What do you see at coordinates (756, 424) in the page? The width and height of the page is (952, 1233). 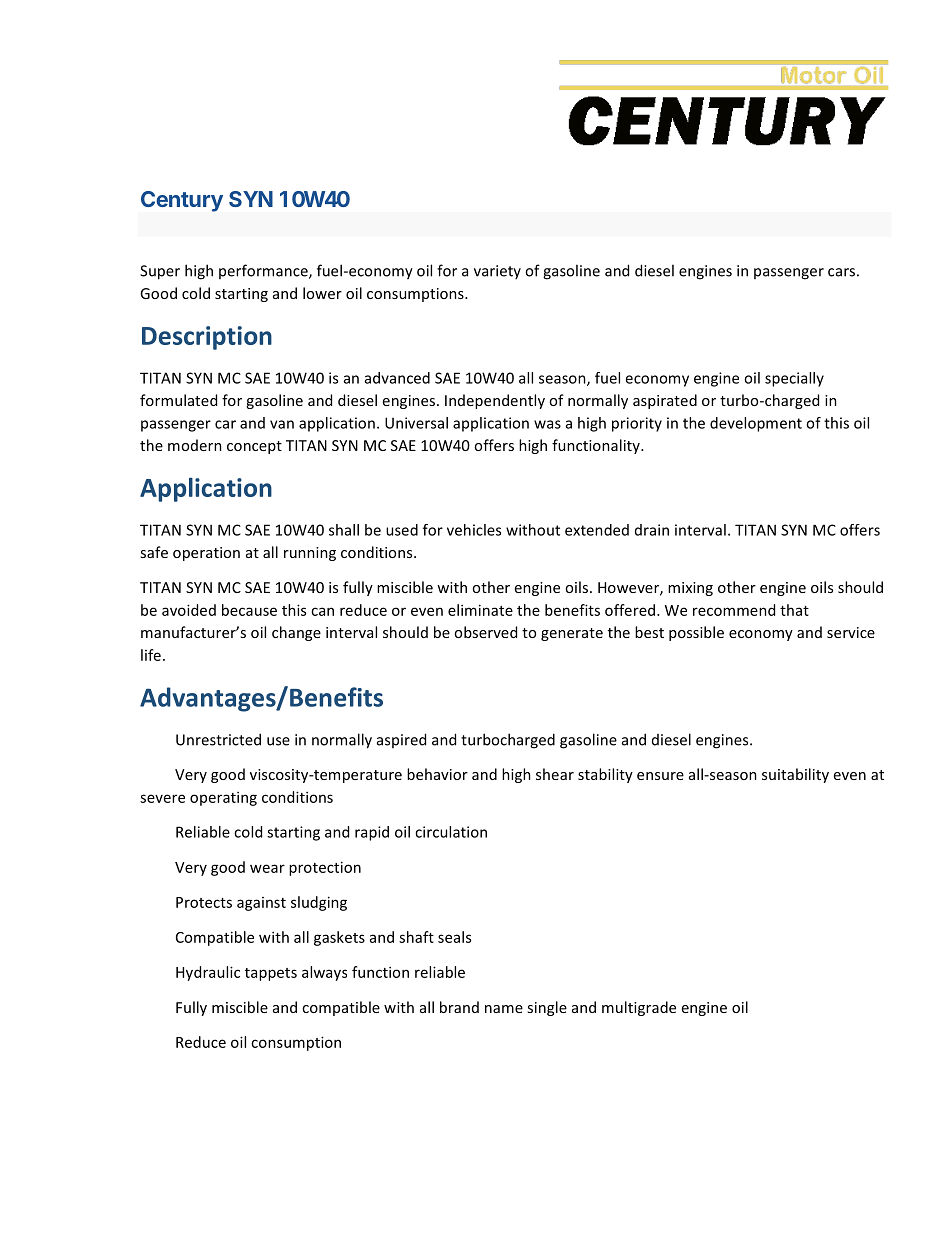 I see `development` at bounding box center [756, 424].
